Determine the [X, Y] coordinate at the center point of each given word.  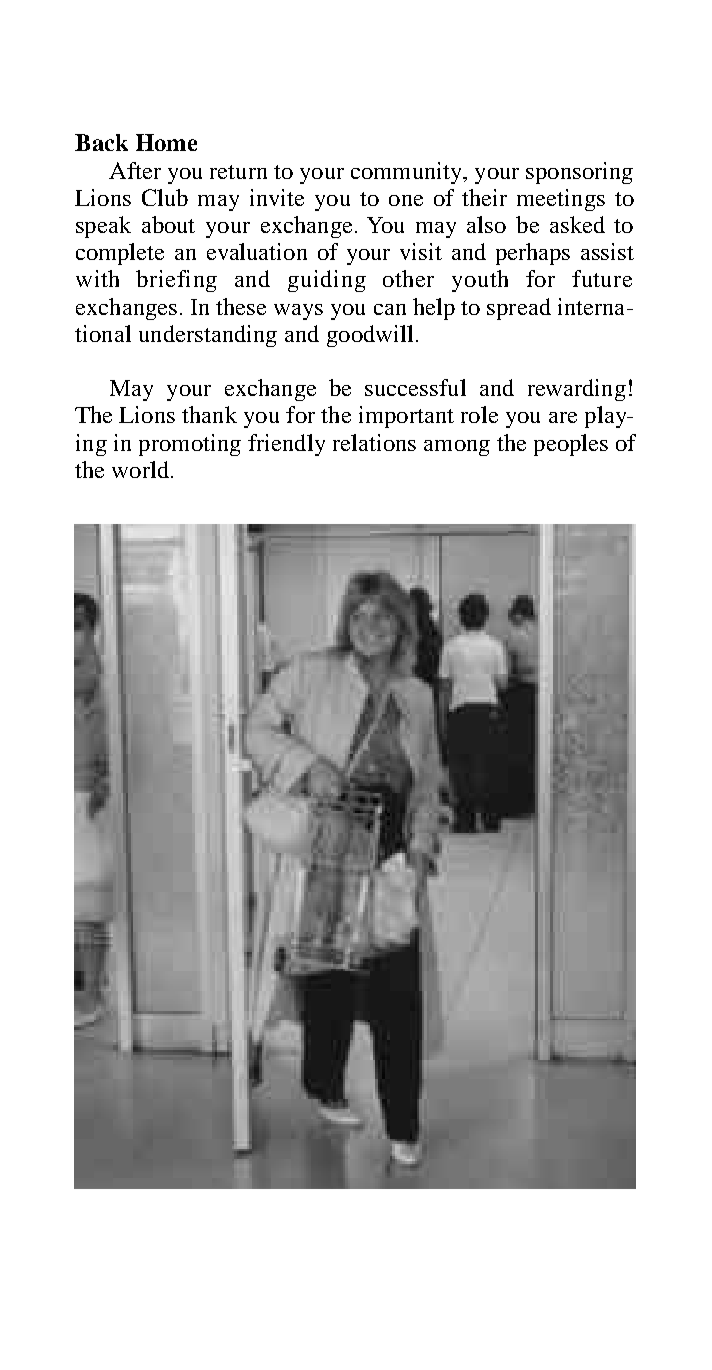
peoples [571, 445]
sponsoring [579, 173]
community [407, 173]
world [140, 469]
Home [166, 142]
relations [374, 442]
